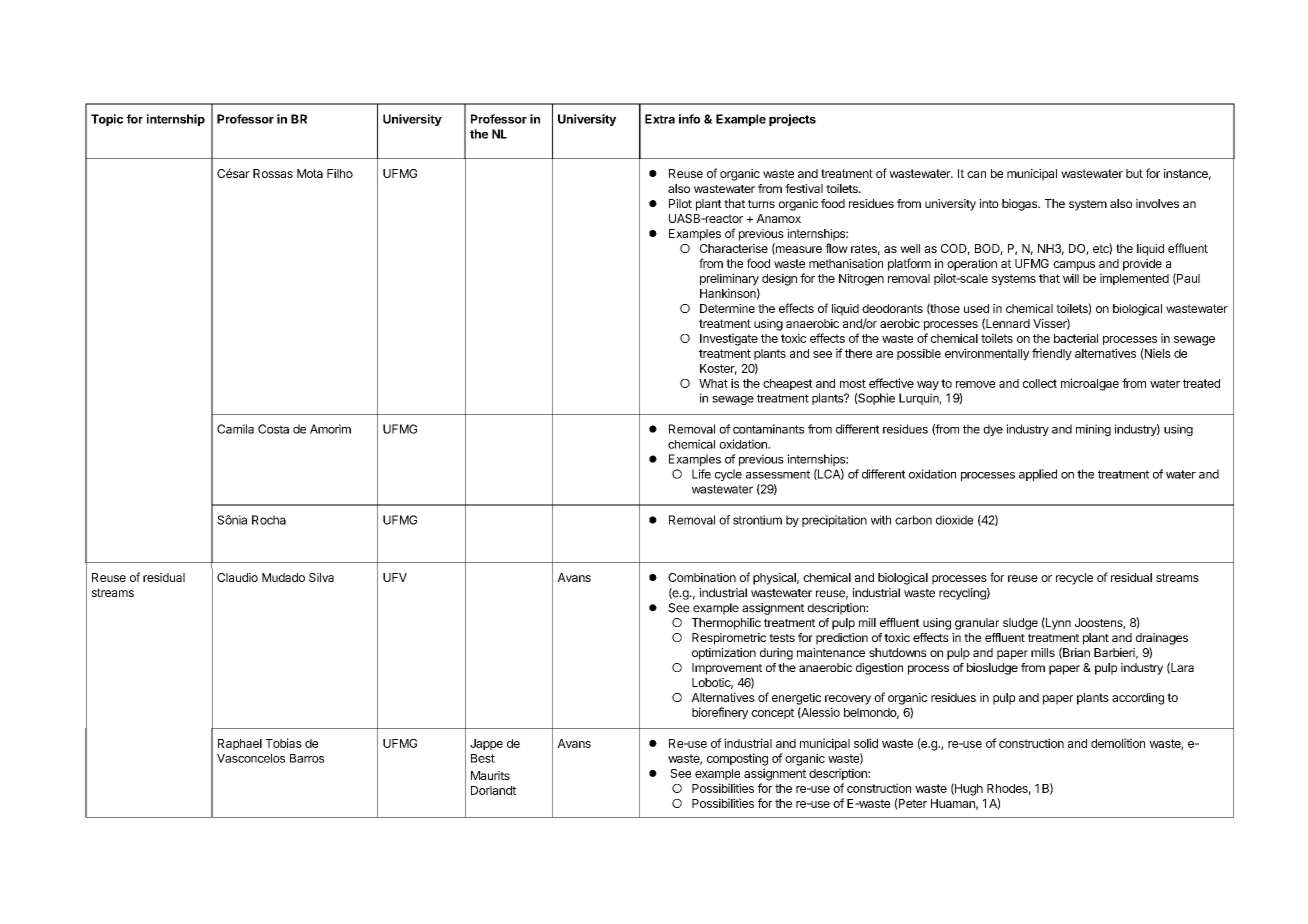  What do you see at coordinates (1118, 743) in the document?
I see `demolition` at bounding box center [1118, 743].
